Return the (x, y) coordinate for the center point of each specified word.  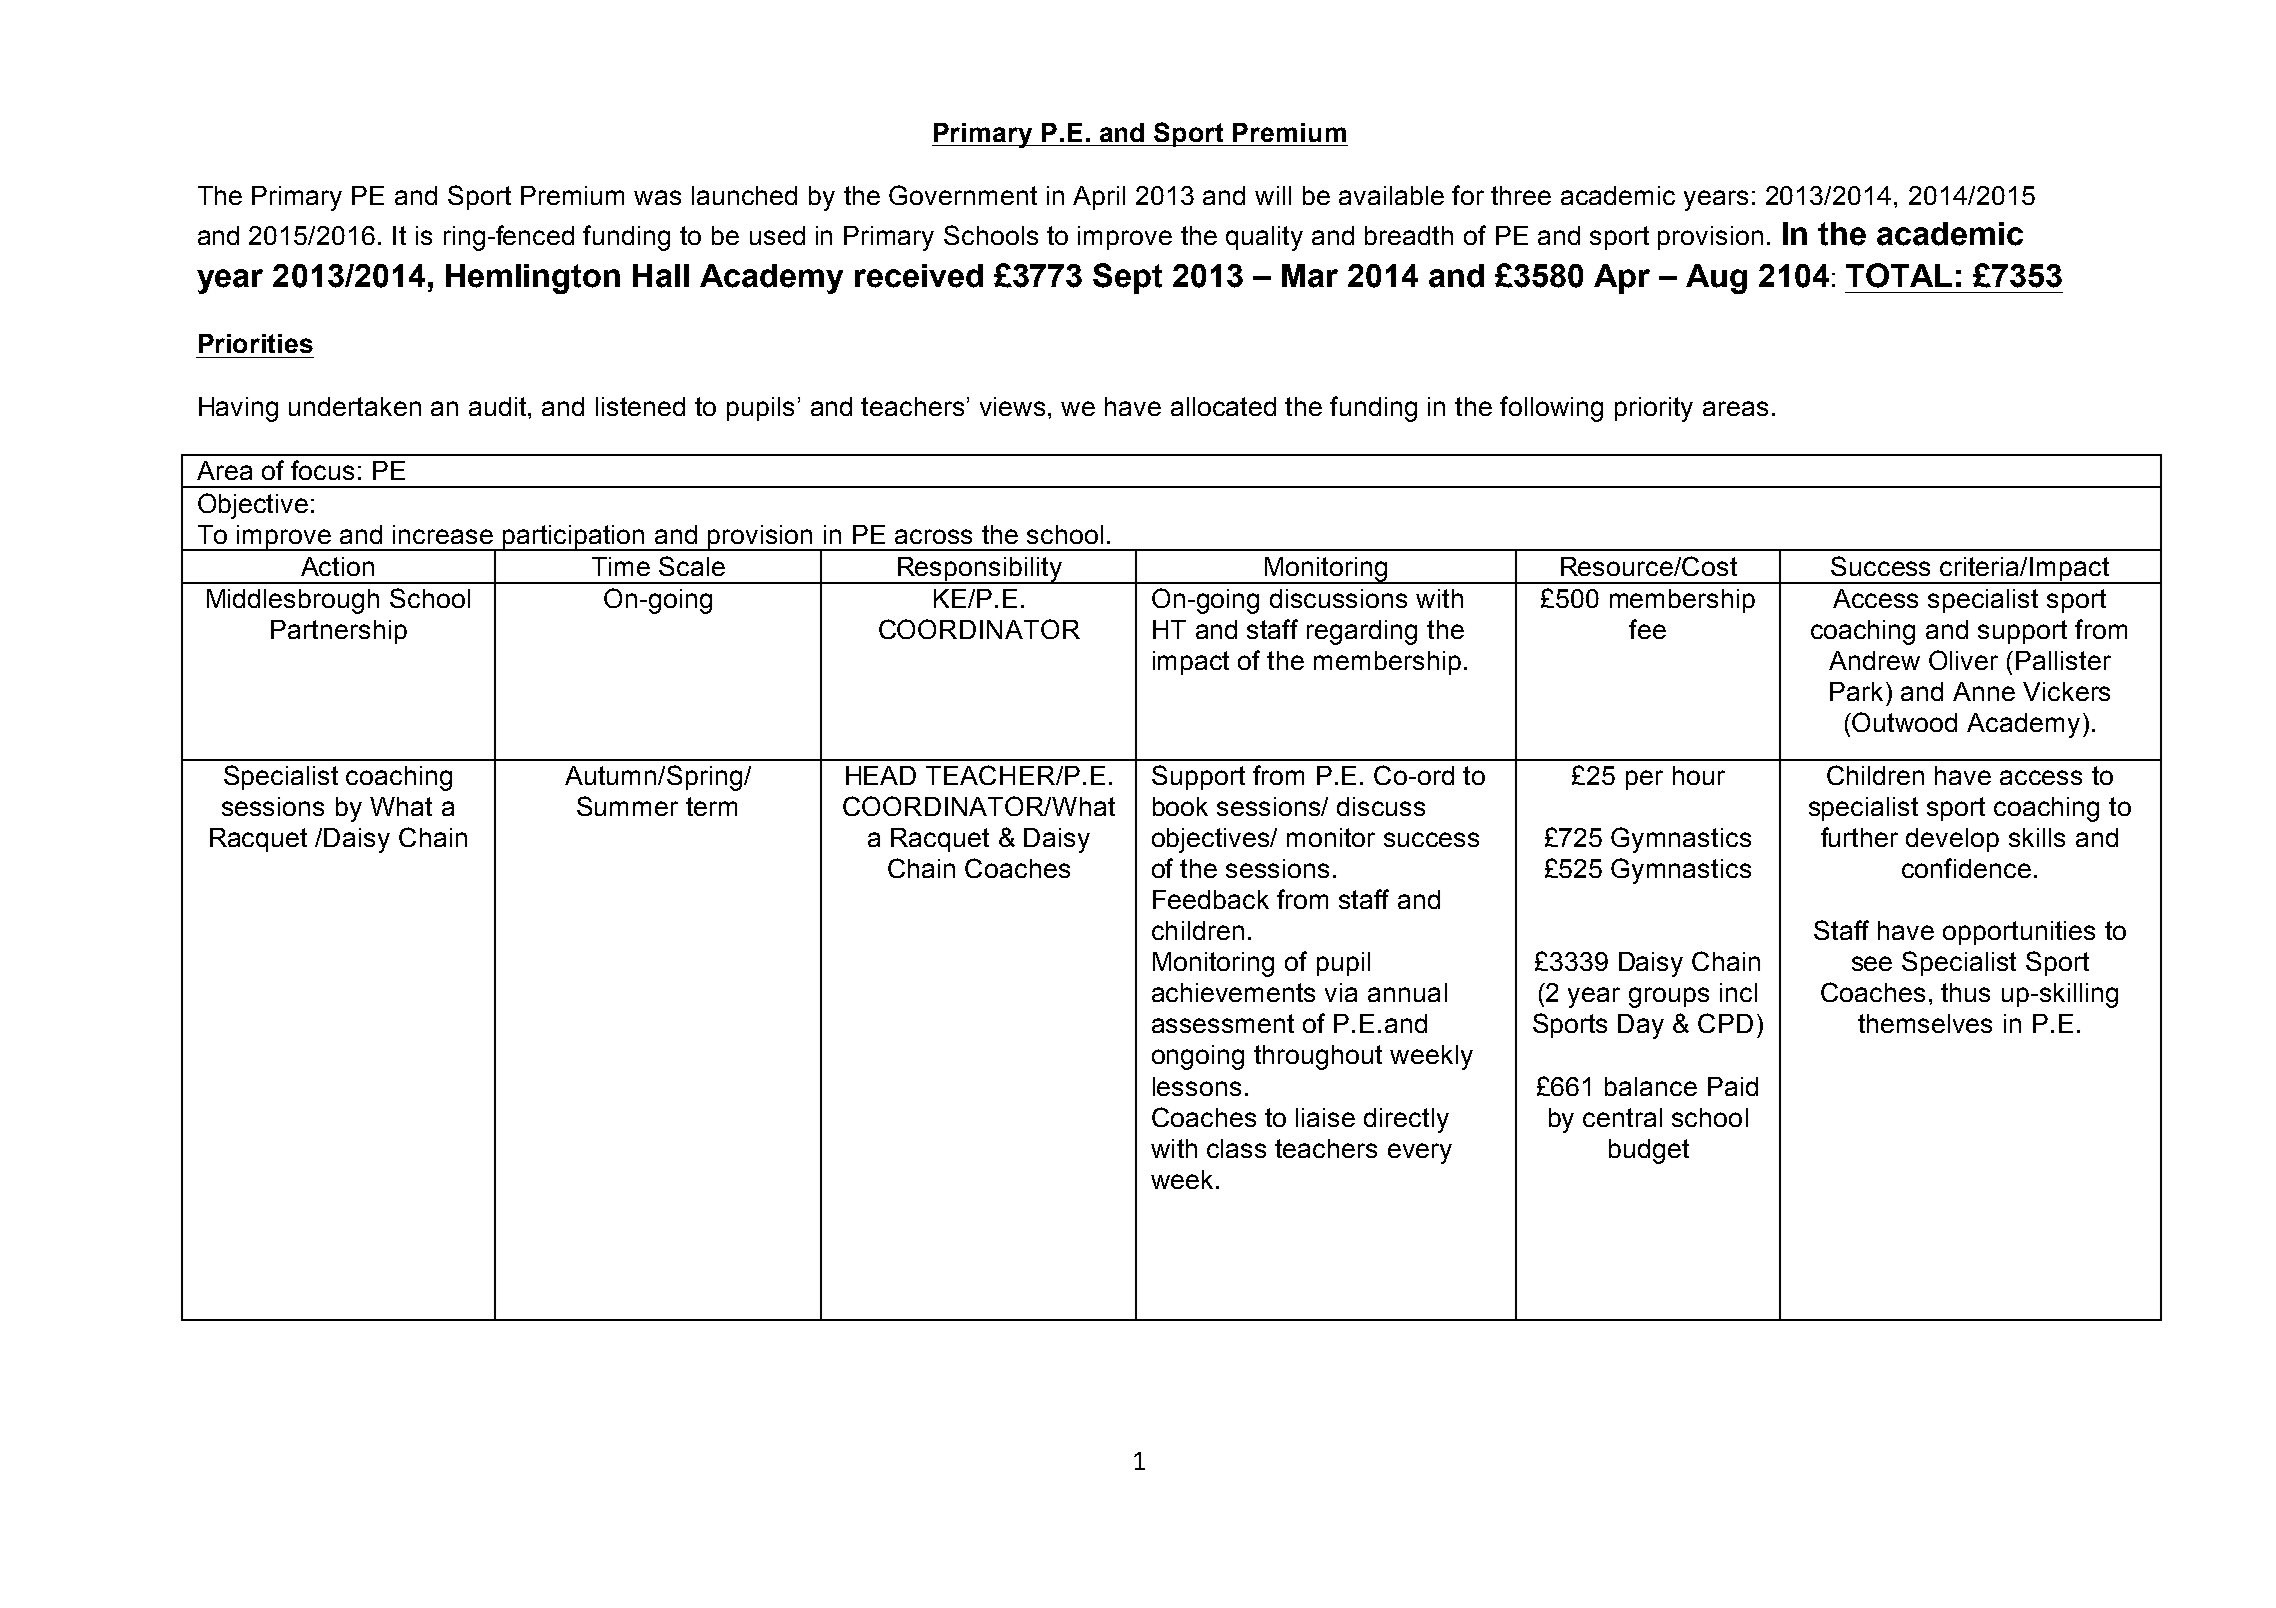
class (1236, 1148)
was (657, 197)
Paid (1733, 1086)
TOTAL (1899, 275)
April (1099, 198)
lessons (1197, 1086)
